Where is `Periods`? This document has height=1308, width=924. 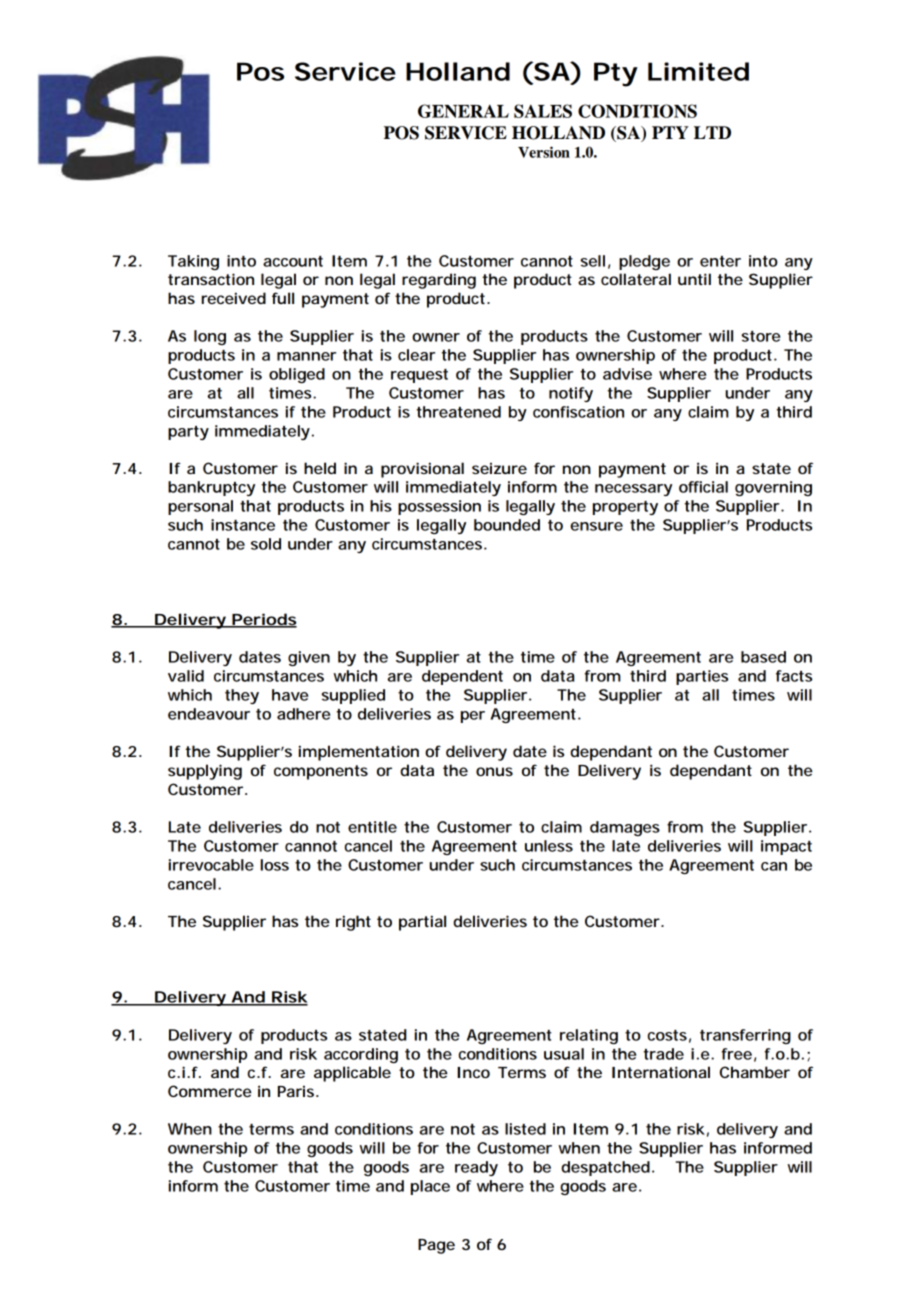
Periods is located at coordinates (263, 620).
